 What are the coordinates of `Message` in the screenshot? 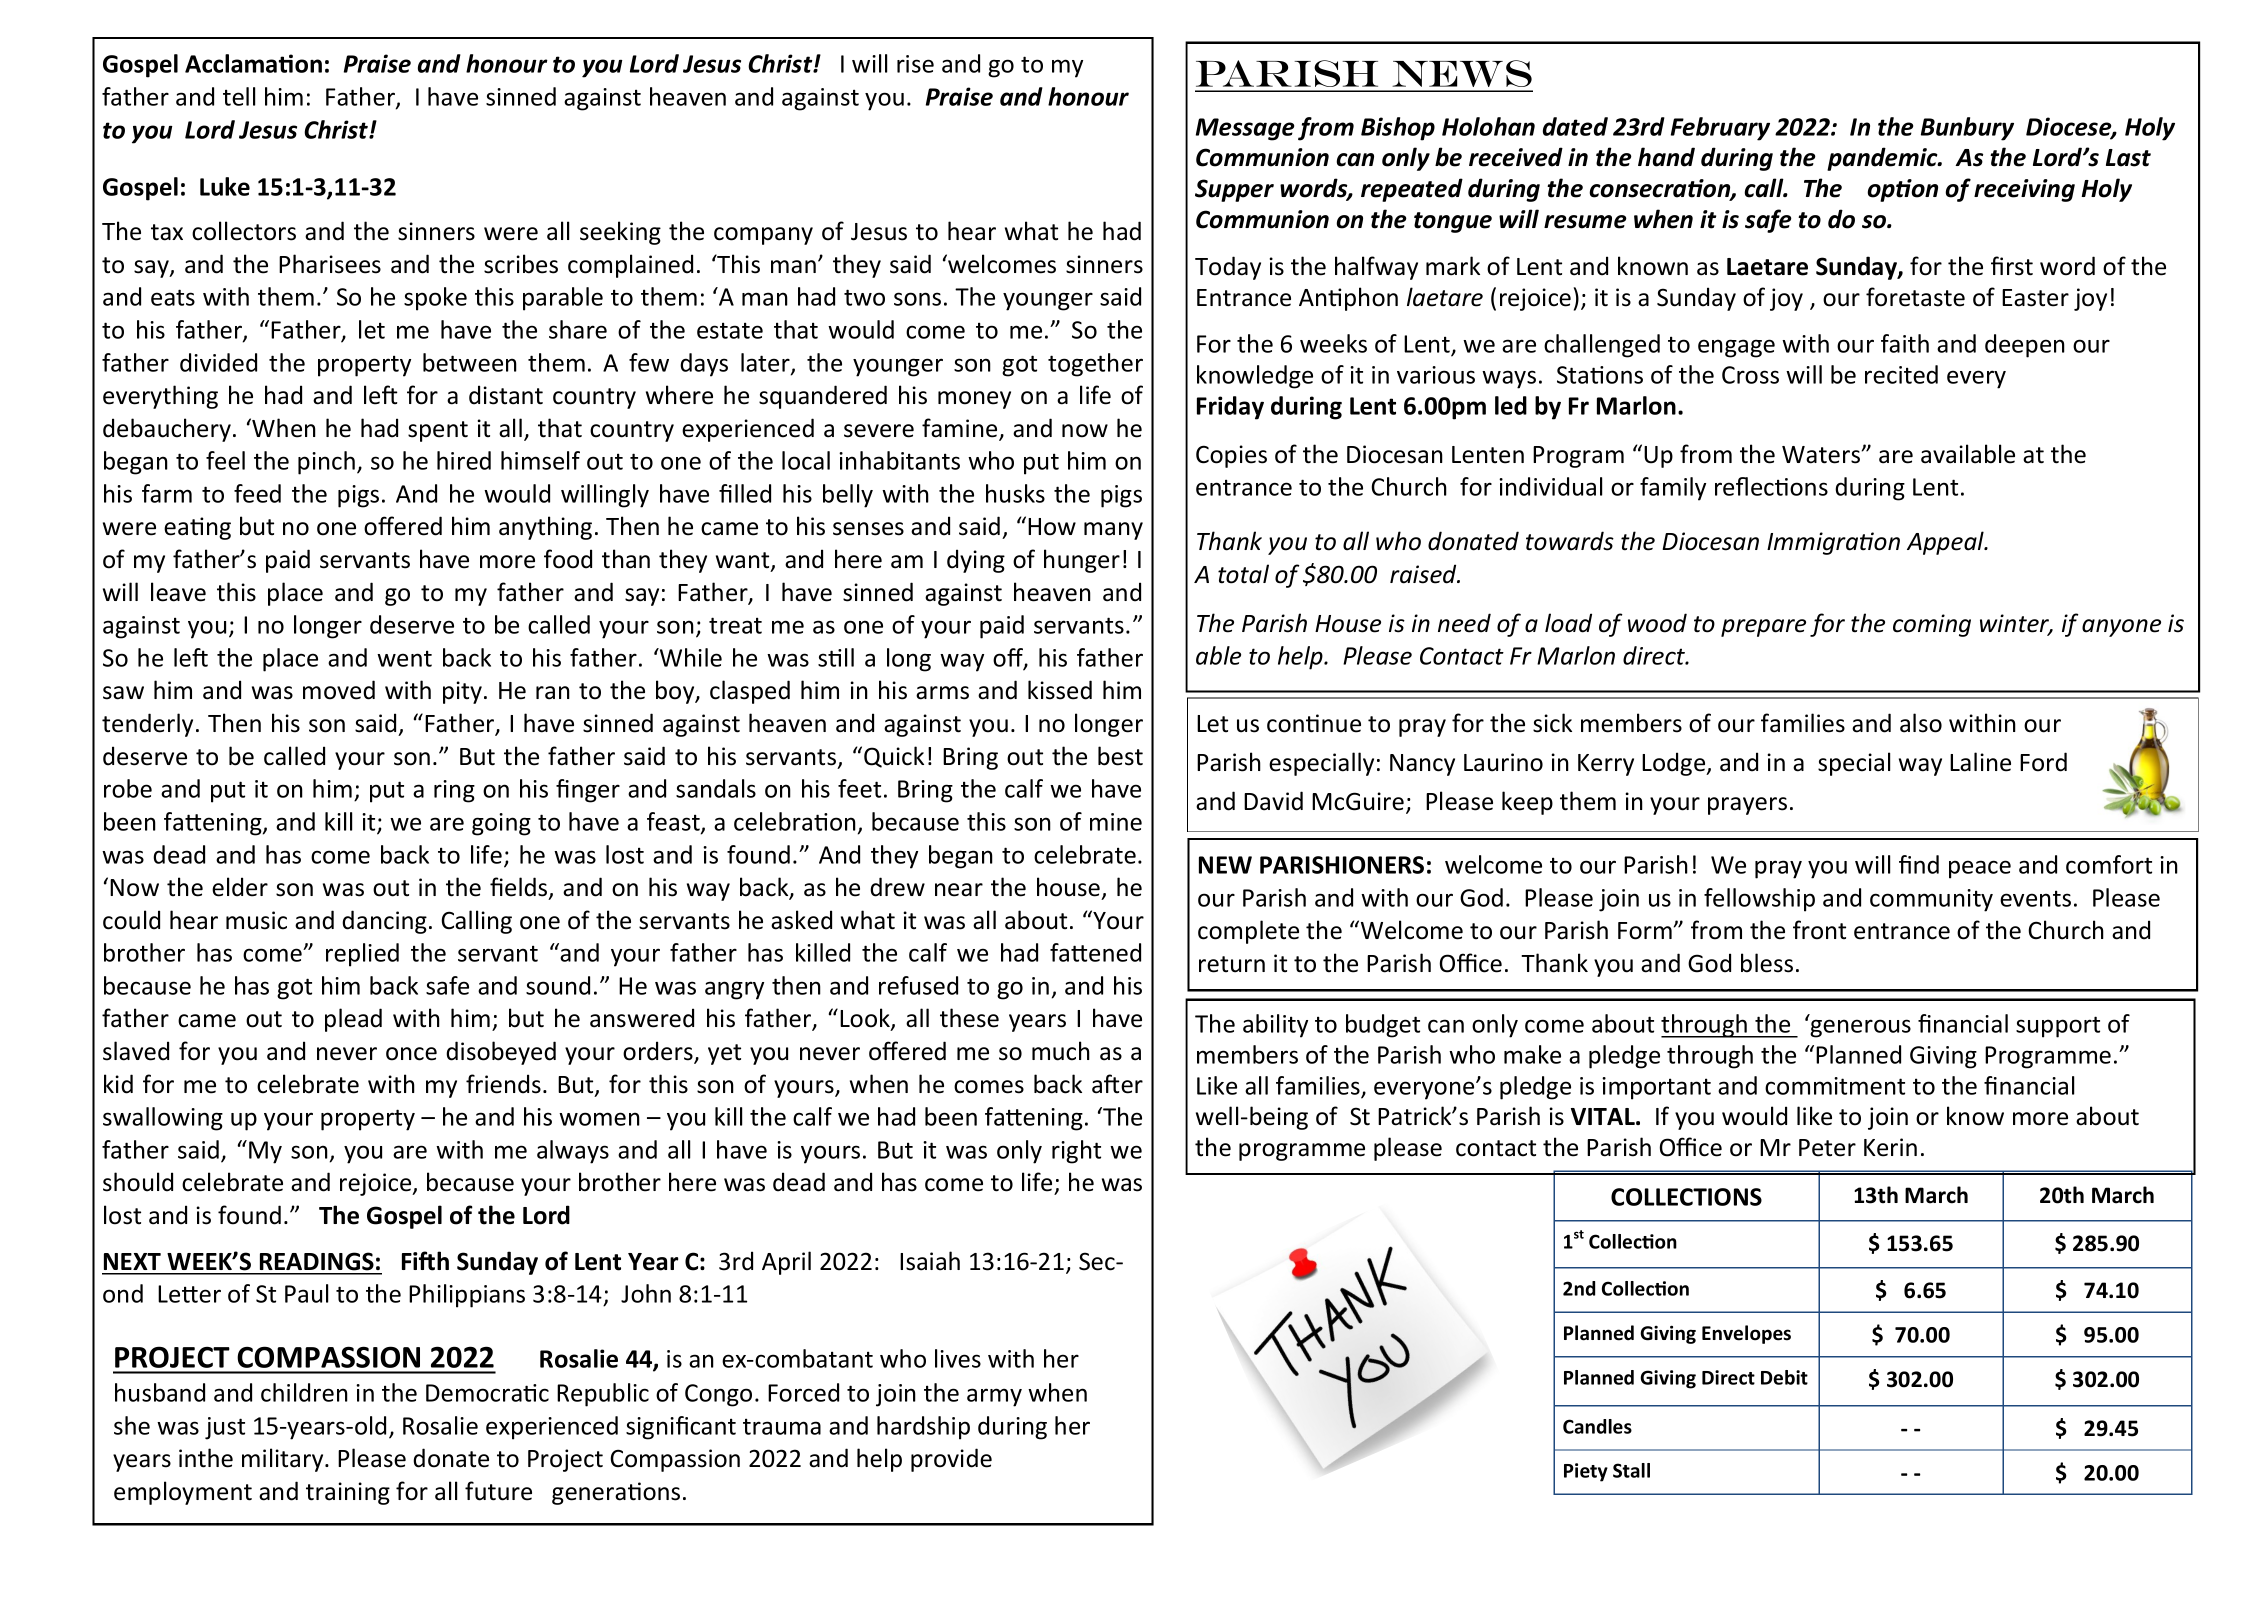 It's located at (1245, 129).
